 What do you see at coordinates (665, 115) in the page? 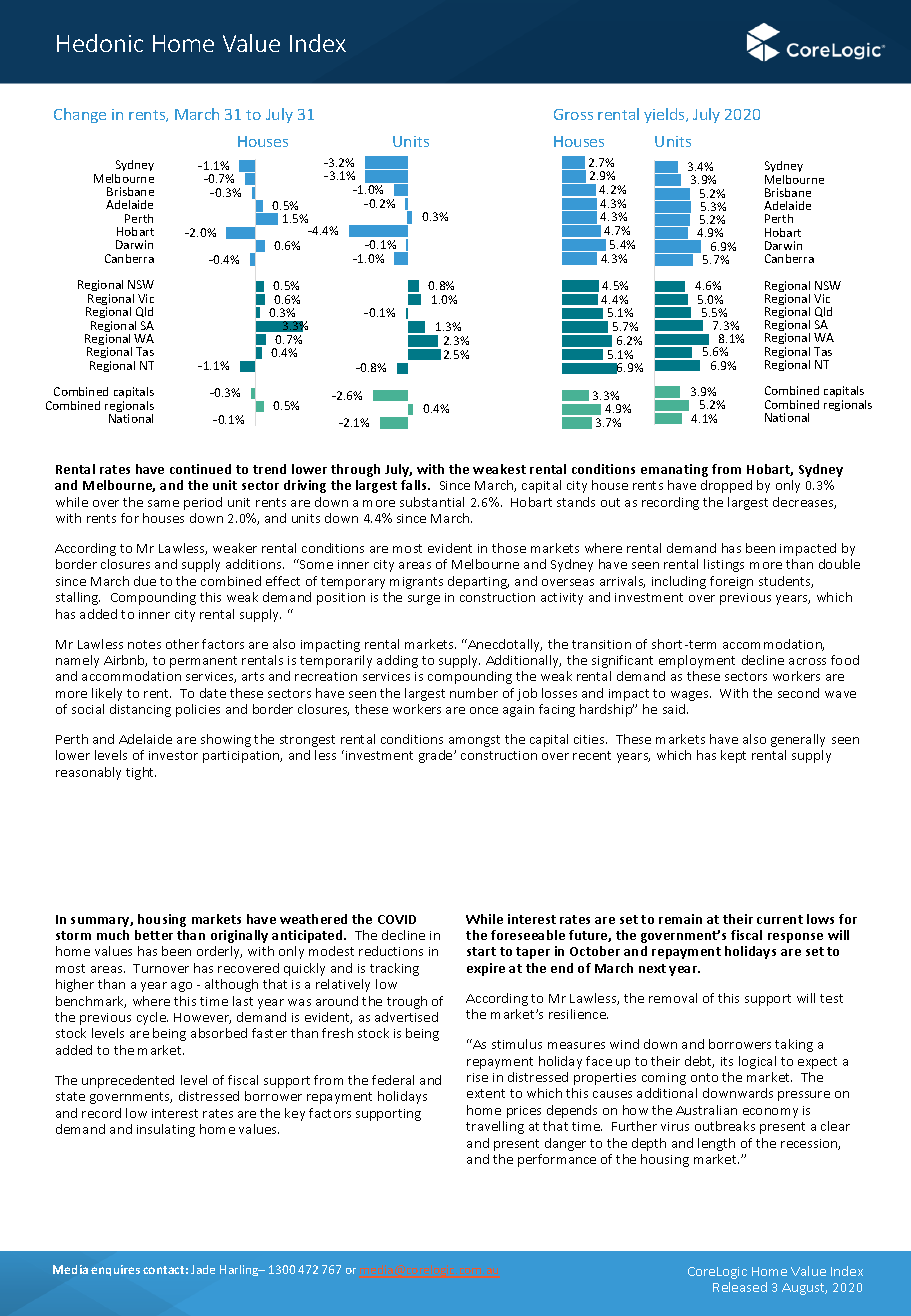
I see `yields` at bounding box center [665, 115].
